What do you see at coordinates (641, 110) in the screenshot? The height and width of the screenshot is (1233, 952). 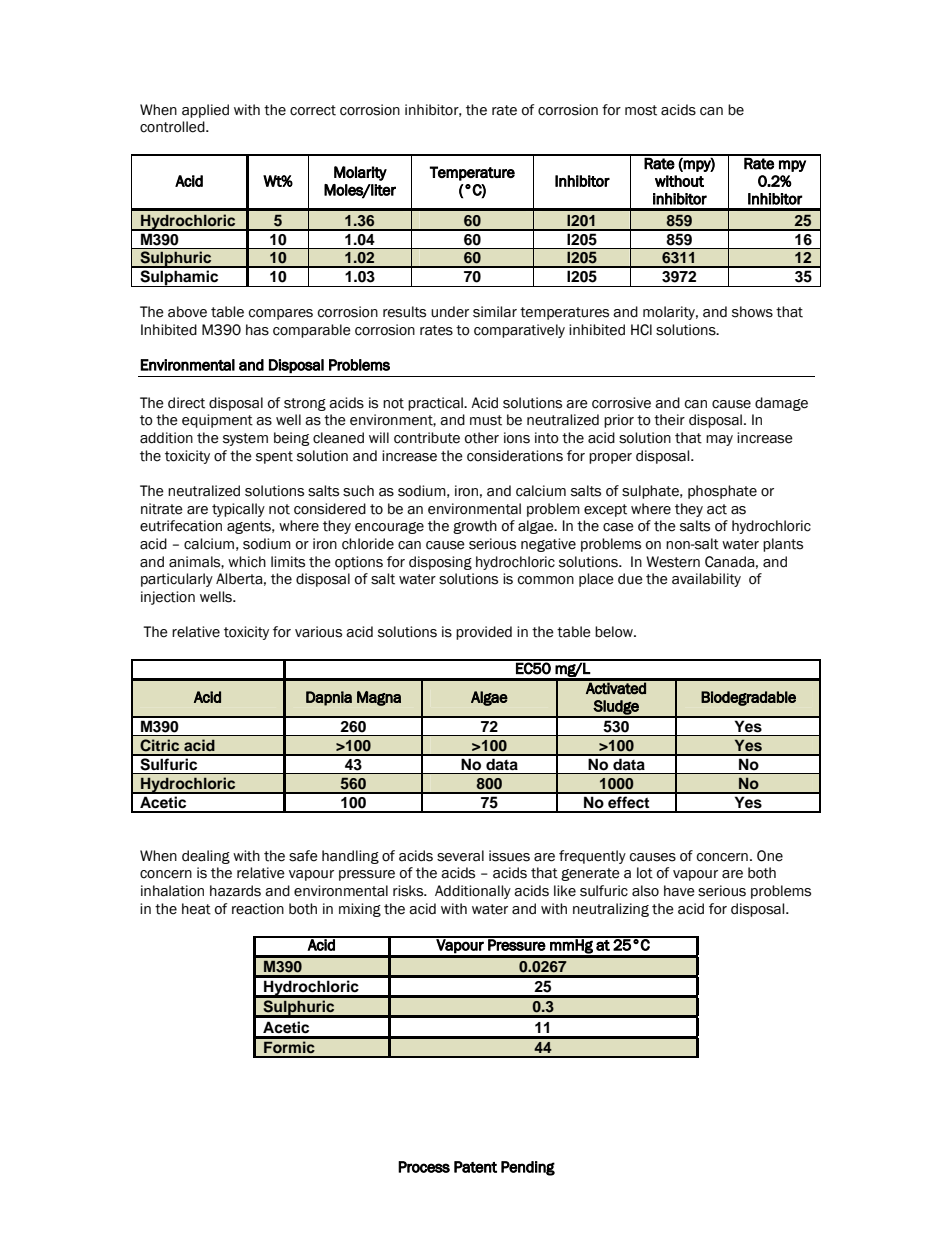 I see `most` at bounding box center [641, 110].
